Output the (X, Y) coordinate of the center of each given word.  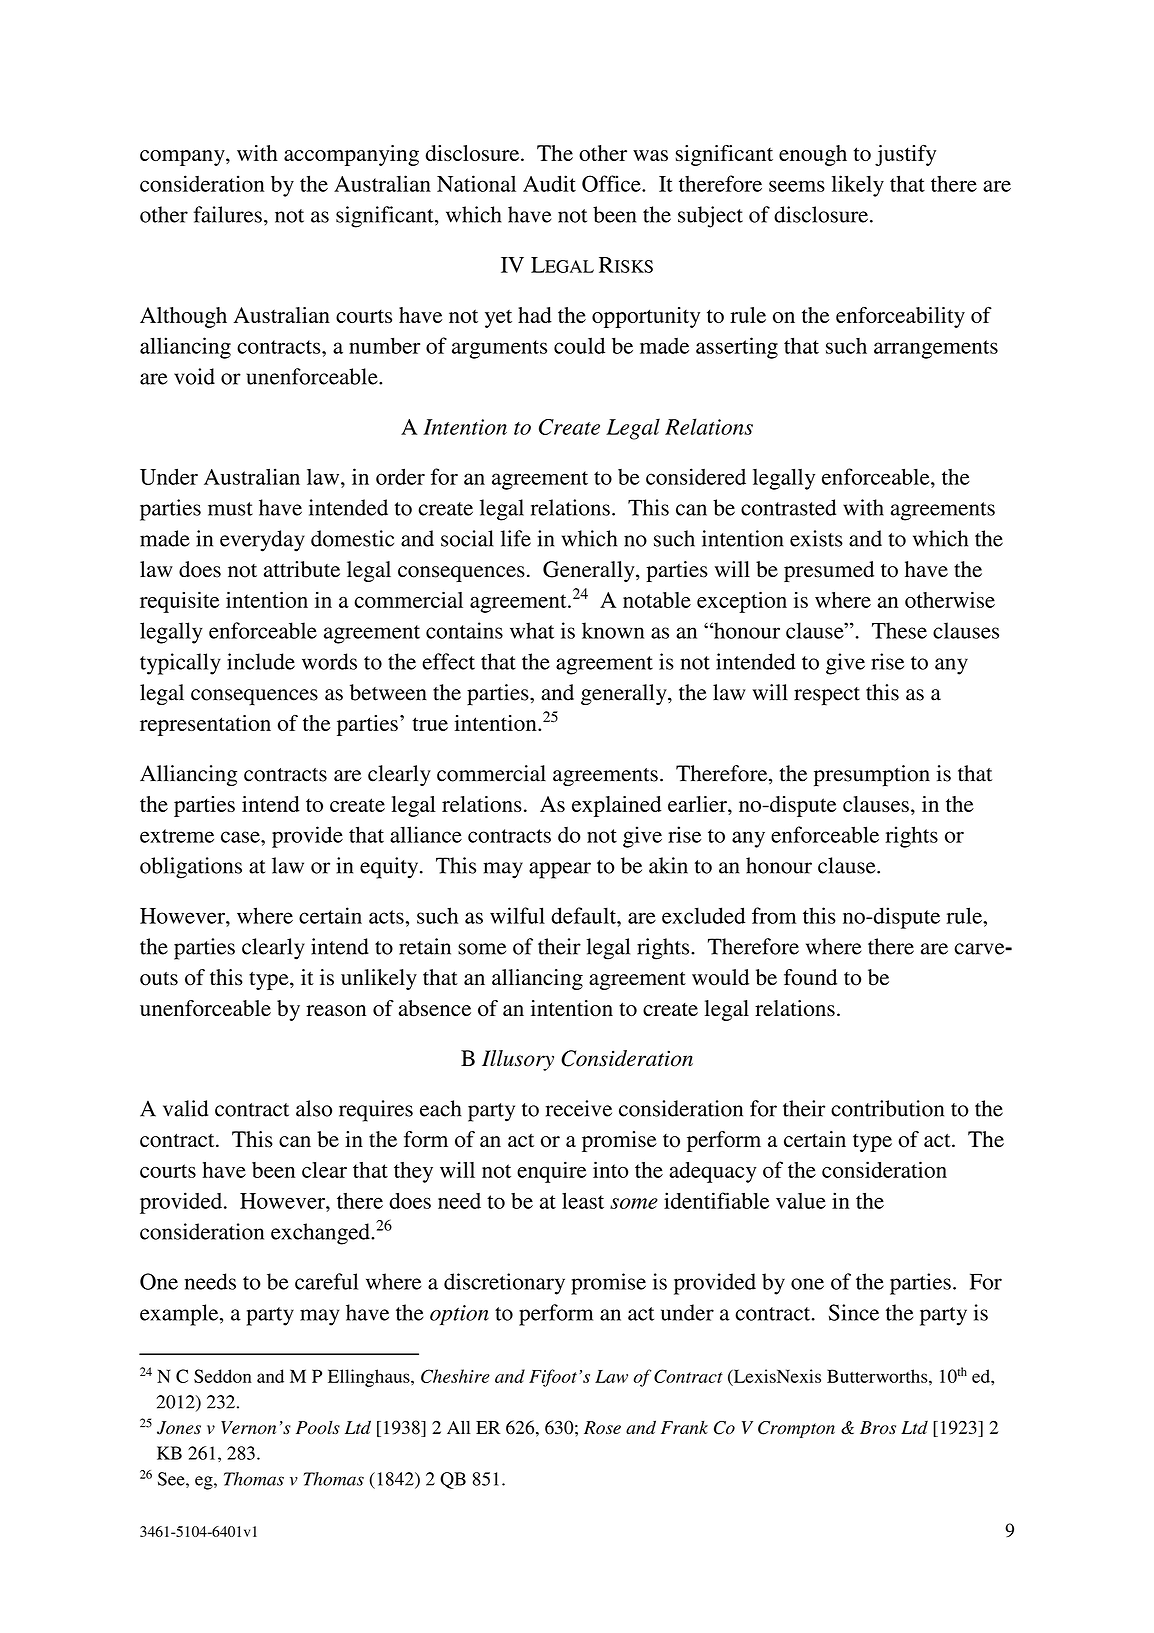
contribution (887, 1108)
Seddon (223, 1376)
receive (579, 1108)
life (516, 538)
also (314, 1108)
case (241, 837)
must (230, 509)
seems (797, 186)
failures (227, 214)
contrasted (788, 507)
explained (616, 806)
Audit (549, 183)
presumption (872, 776)
